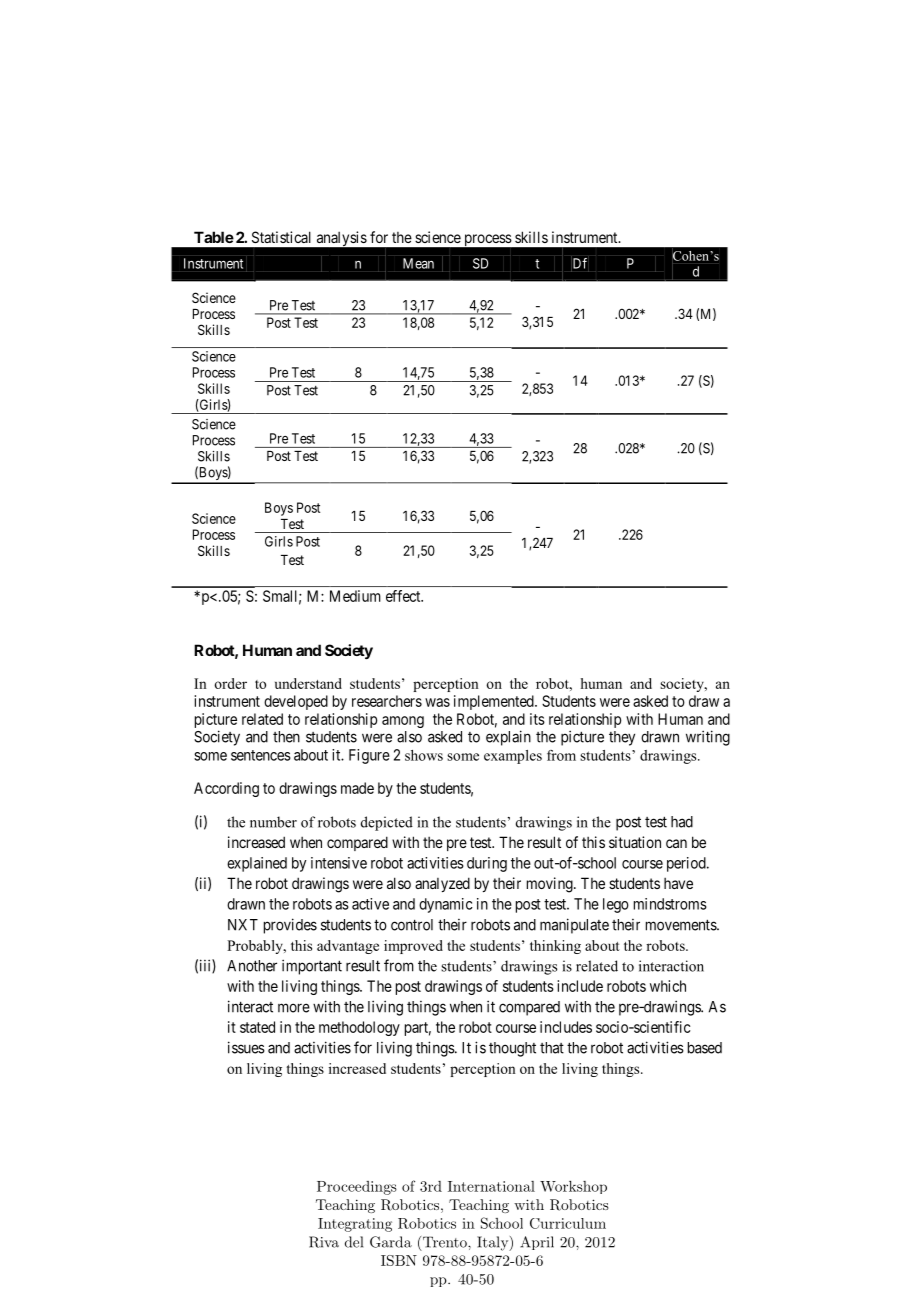 The image size is (924, 1308). What do you see at coordinates (568, 1223) in the screenshot?
I see `Curriculum` at bounding box center [568, 1223].
